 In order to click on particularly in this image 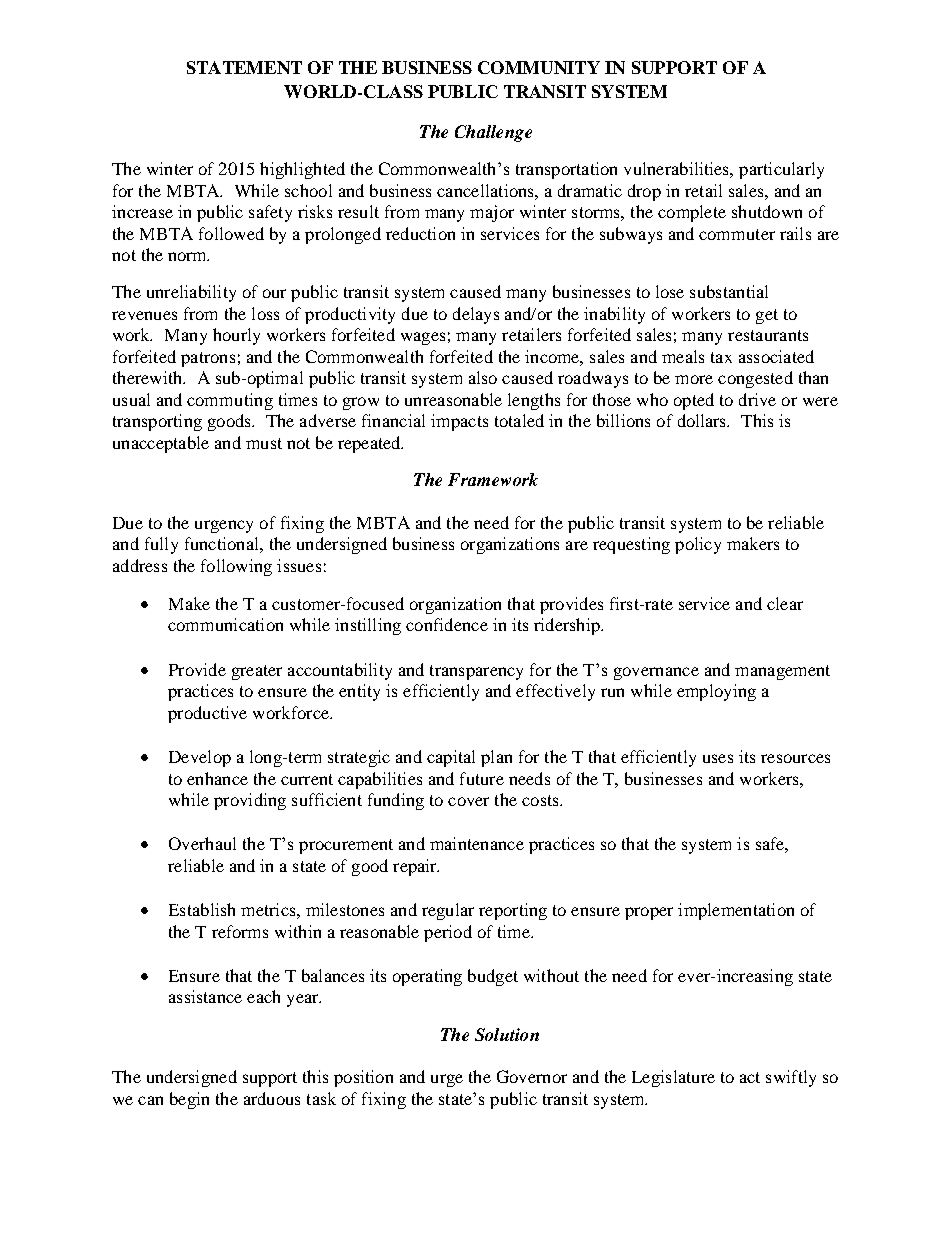, I will do `click(781, 170)`.
